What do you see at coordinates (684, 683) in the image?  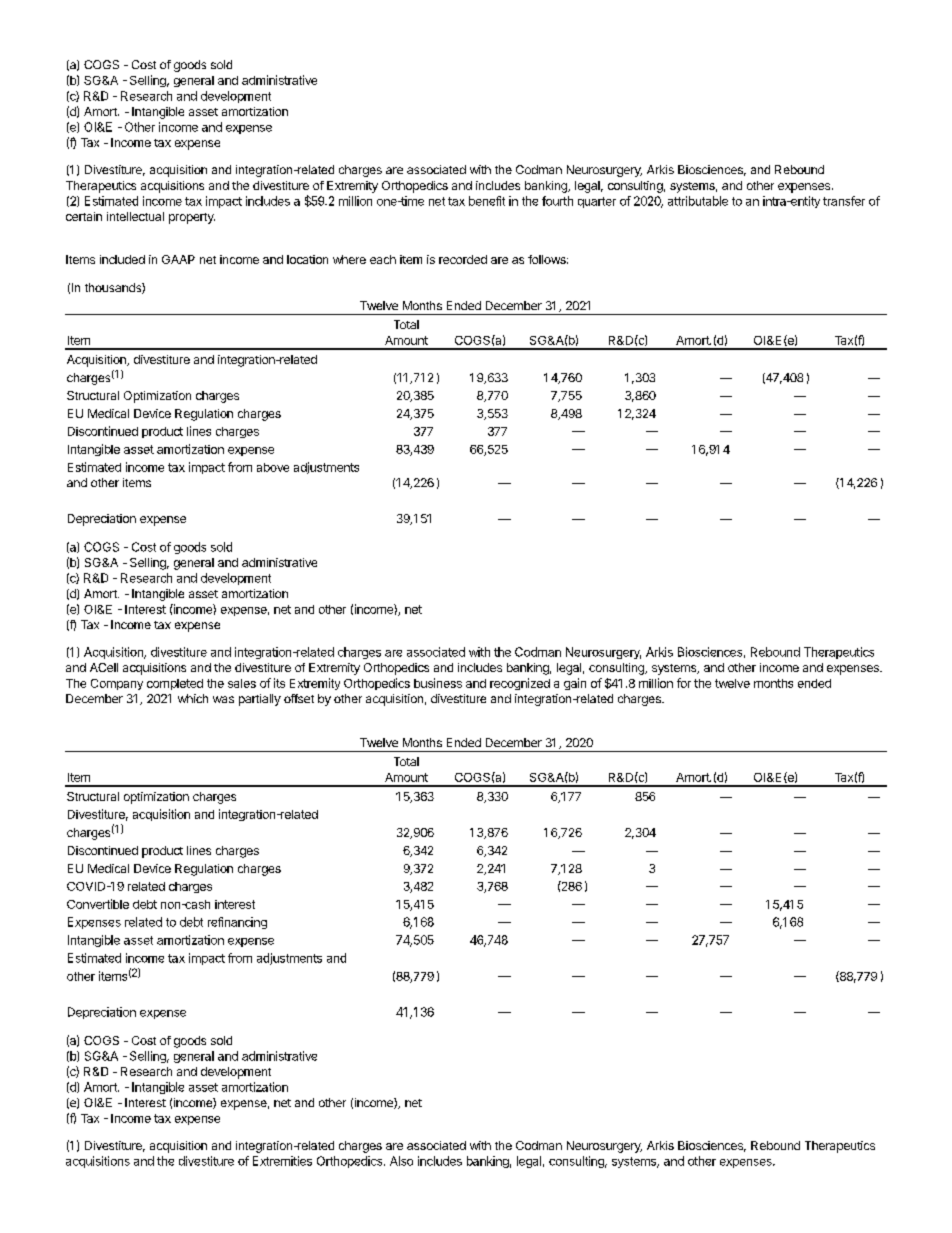 I see `for` at bounding box center [684, 683].
